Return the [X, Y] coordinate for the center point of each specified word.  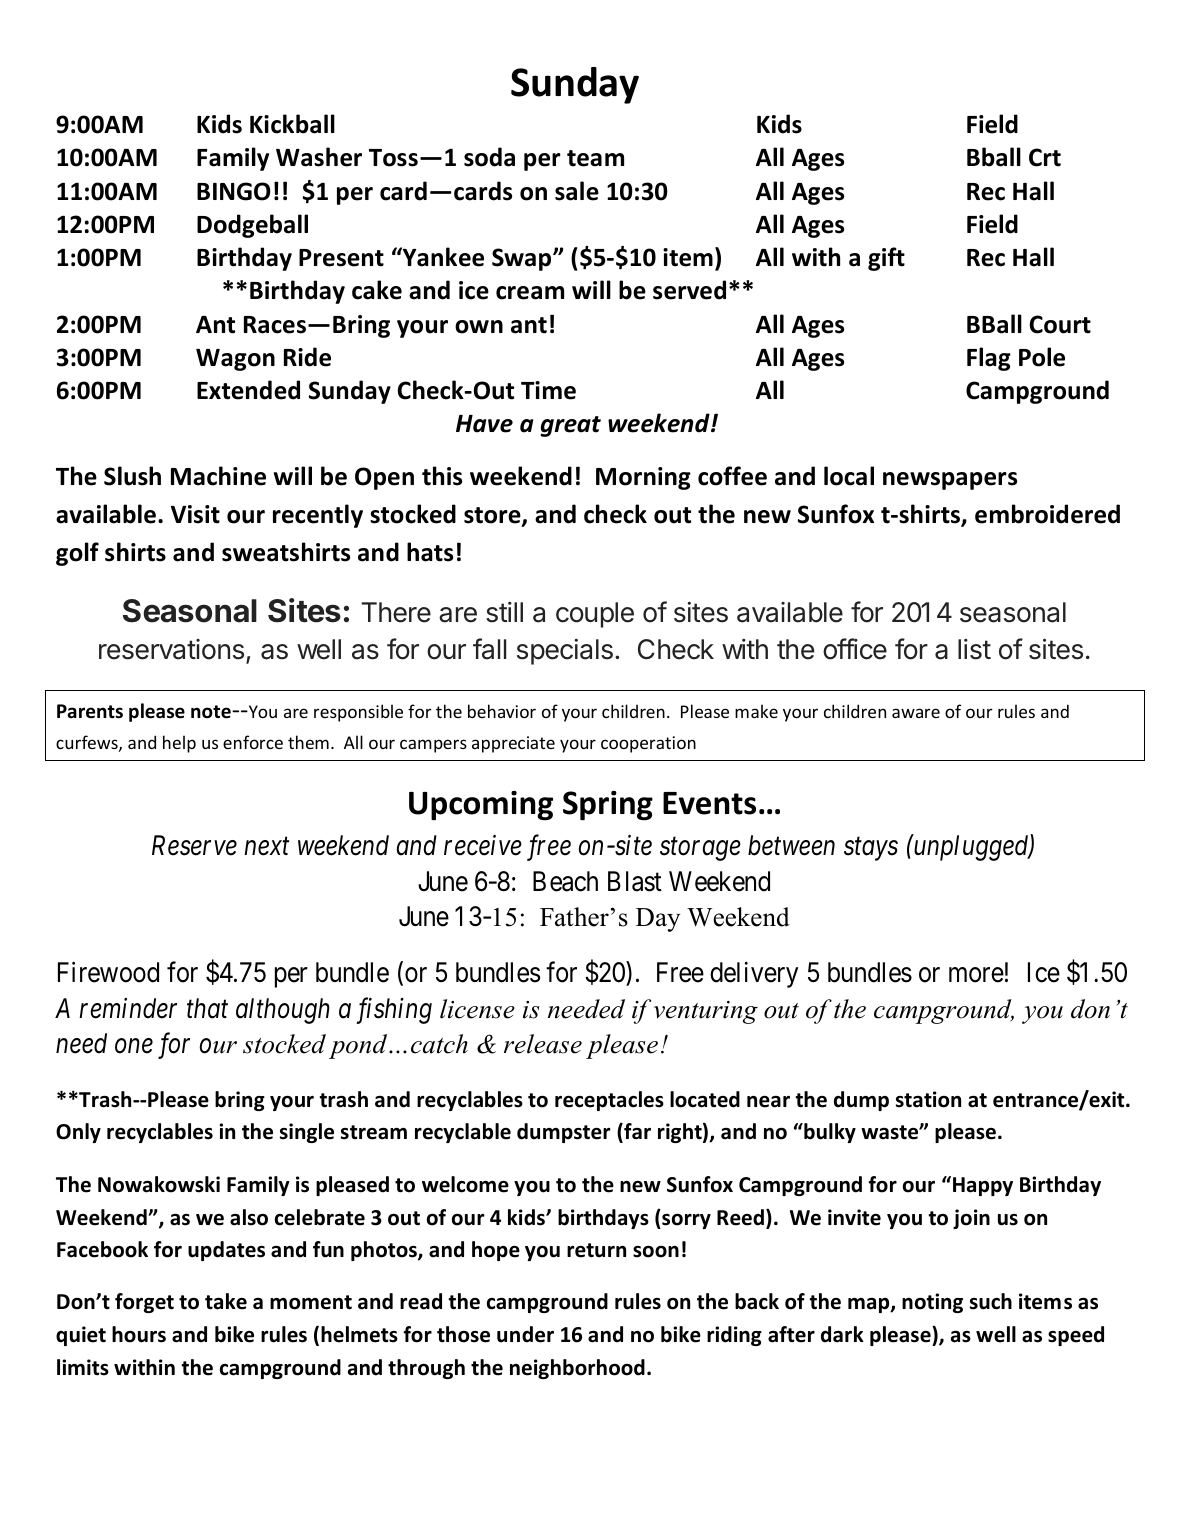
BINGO [234, 191]
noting [932, 1303]
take [226, 1301]
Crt [1045, 157]
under [525, 1334]
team [595, 158]
